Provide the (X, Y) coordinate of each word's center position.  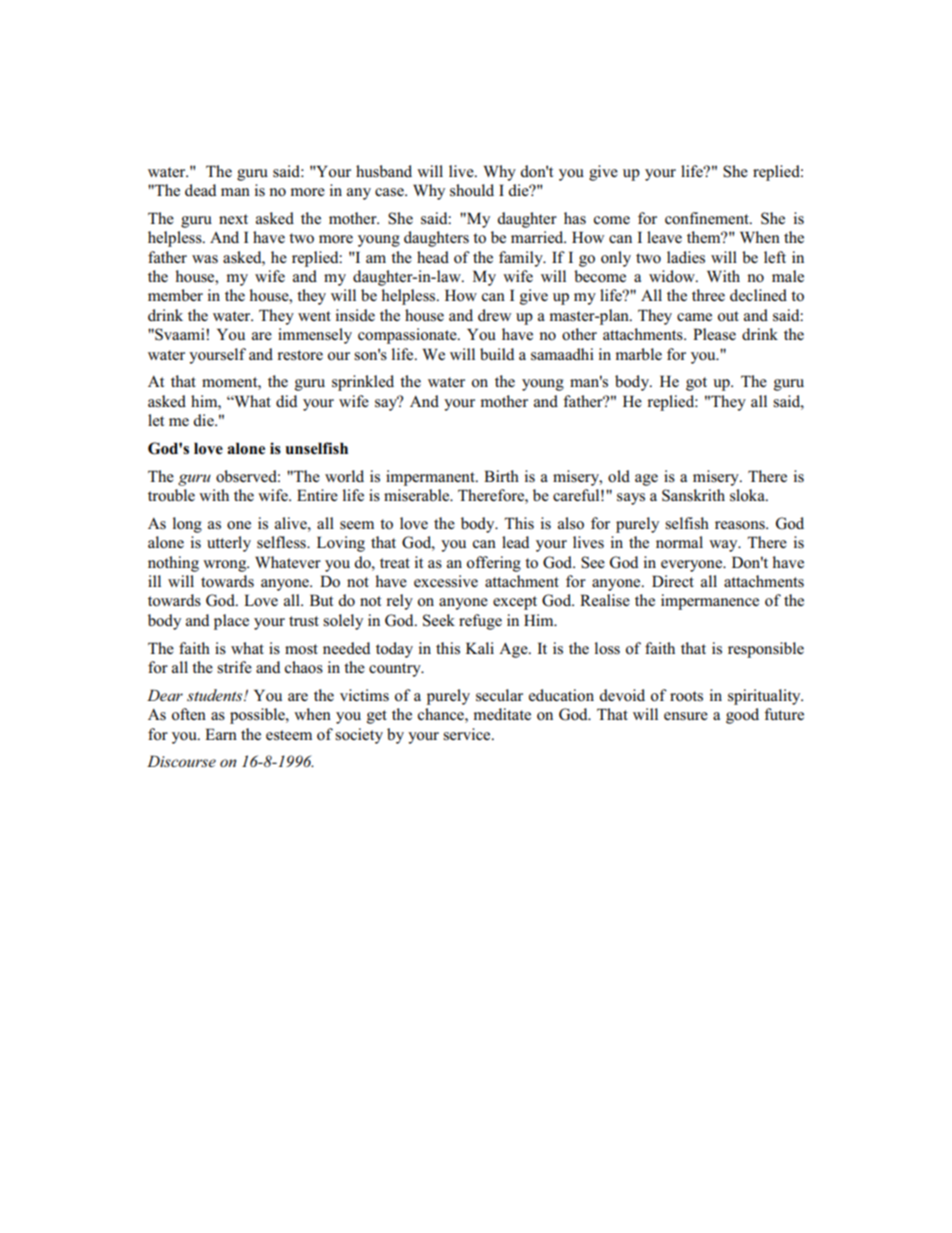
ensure (686, 716)
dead (201, 190)
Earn (221, 734)
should (472, 190)
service (468, 734)
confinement (708, 218)
